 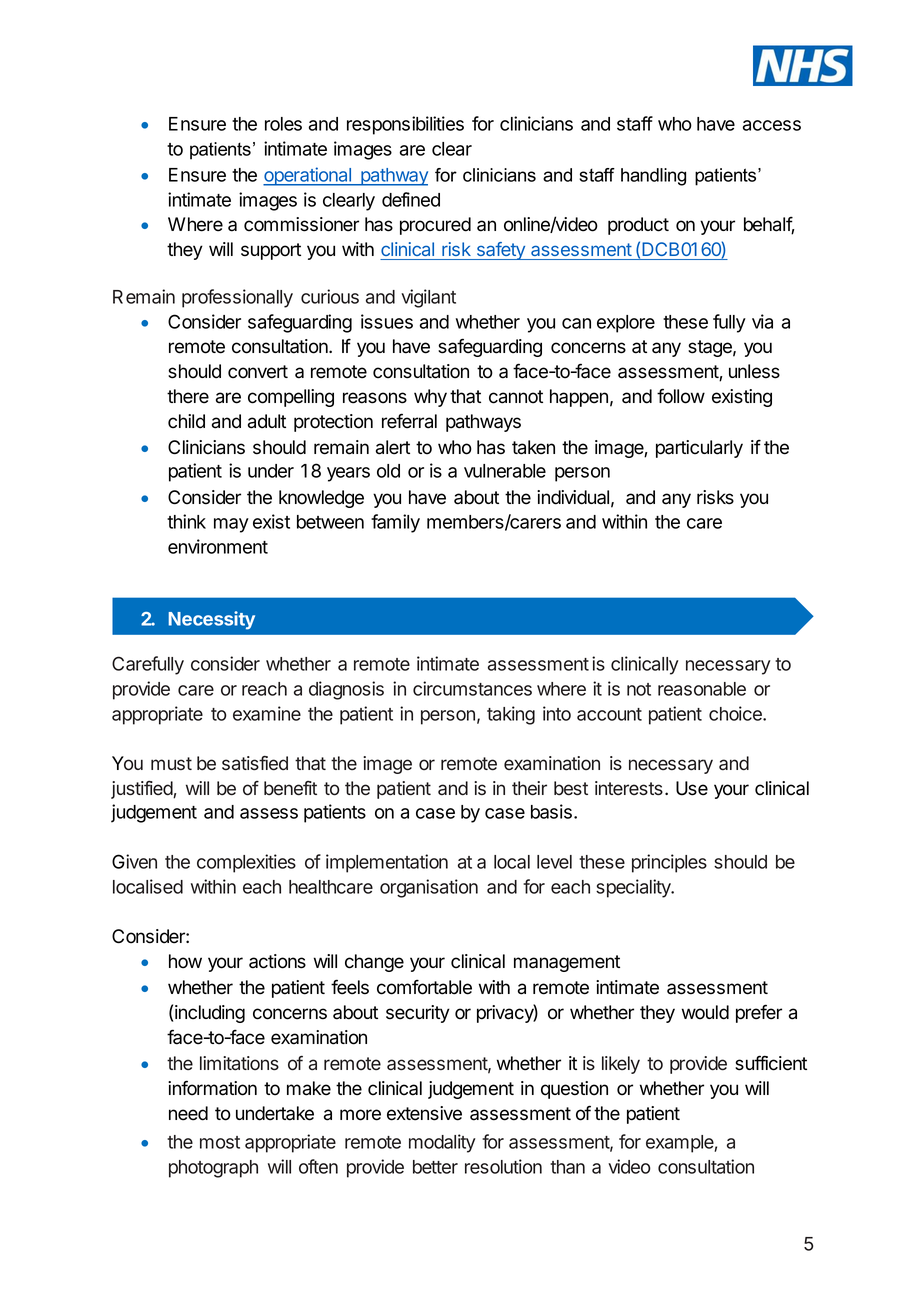 I want to click on handling, so click(x=653, y=177).
